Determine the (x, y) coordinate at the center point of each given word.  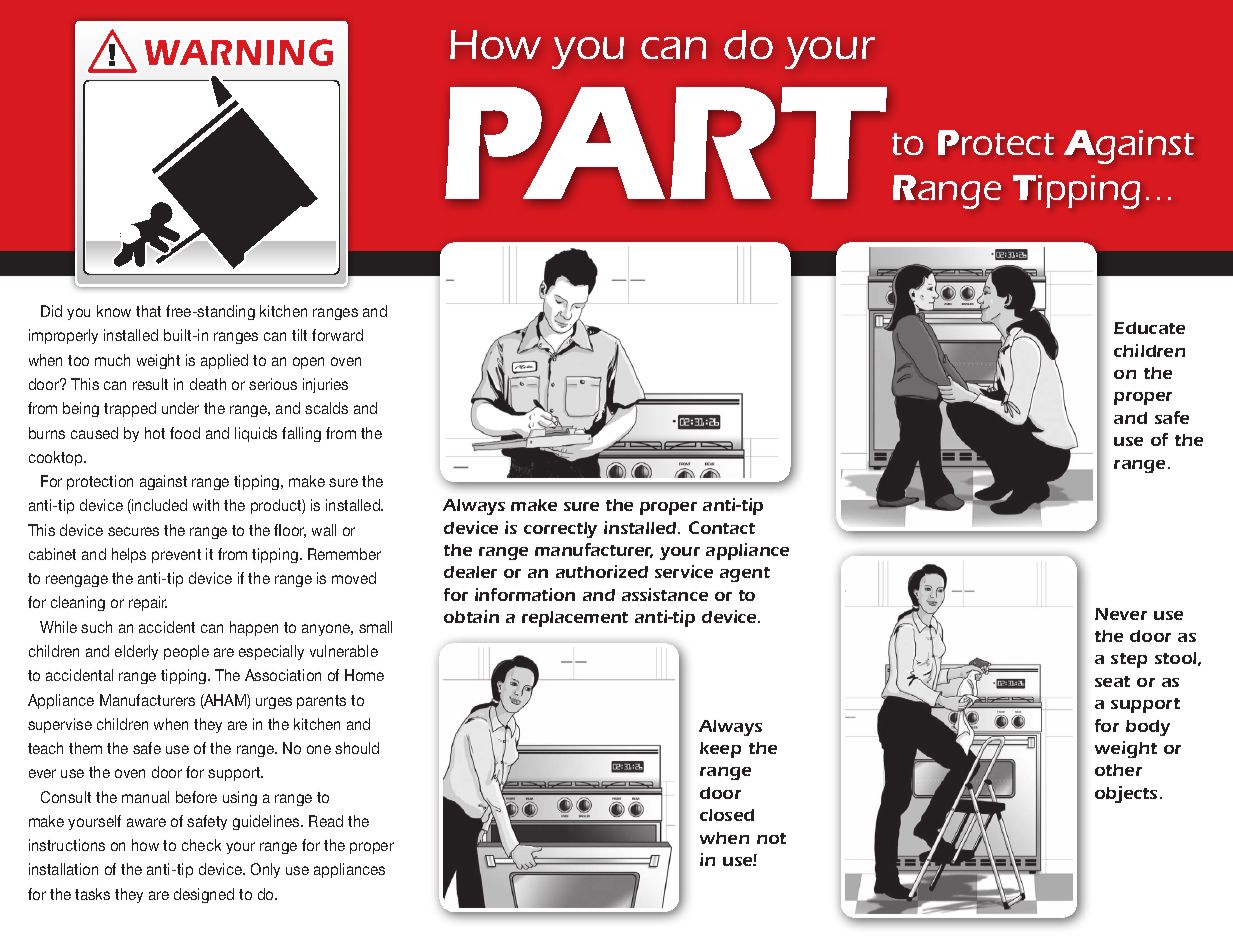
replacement (575, 619)
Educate (1149, 328)
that (148, 311)
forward (337, 335)
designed (204, 895)
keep (720, 750)
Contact (722, 527)
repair (148, 603)
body (1148, 728)
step (1129, 660)
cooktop (57, 458)
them (85, 748)
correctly (560, 530)
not (771, 838)
